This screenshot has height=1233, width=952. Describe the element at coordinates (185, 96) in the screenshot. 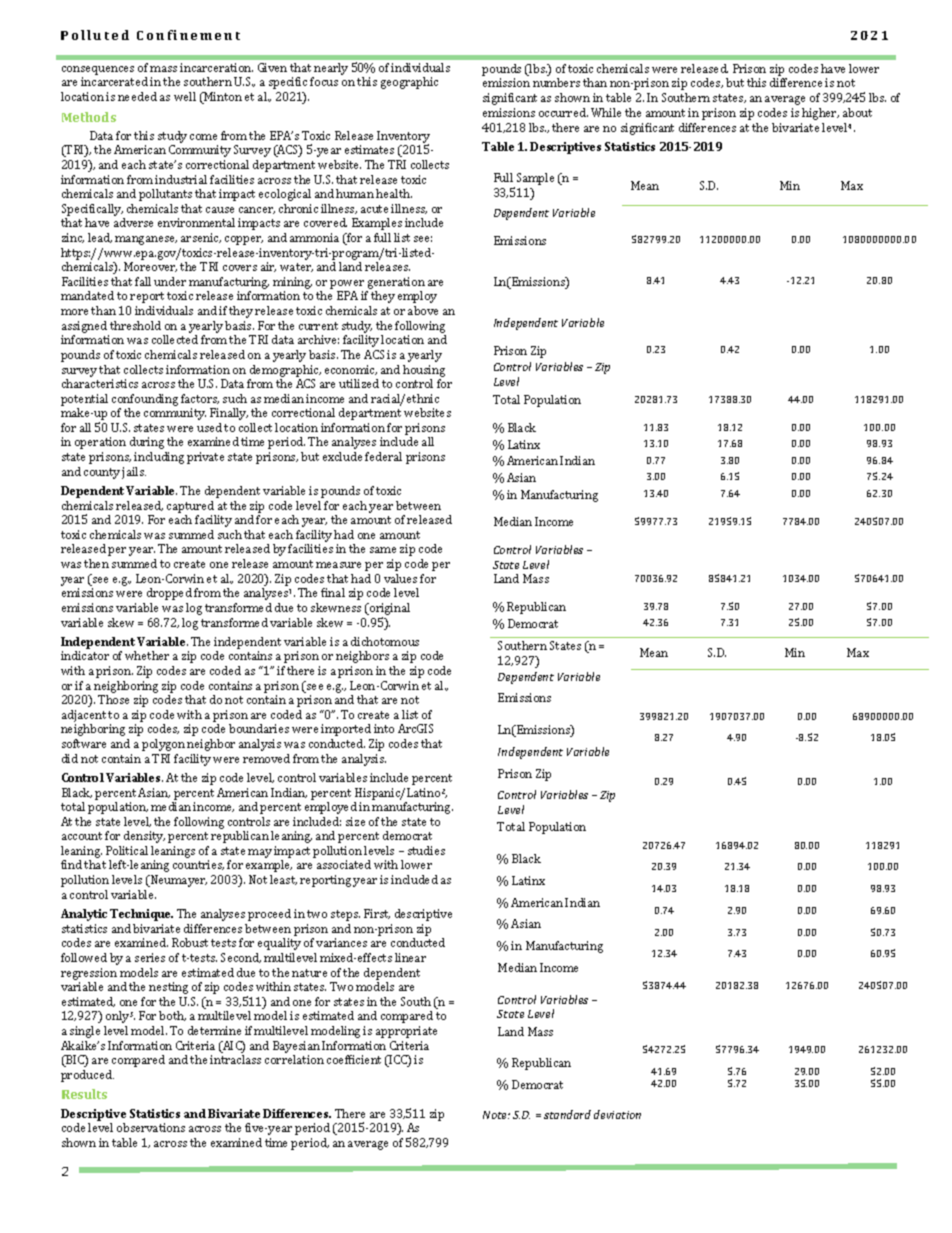

I see `well` at that location.
